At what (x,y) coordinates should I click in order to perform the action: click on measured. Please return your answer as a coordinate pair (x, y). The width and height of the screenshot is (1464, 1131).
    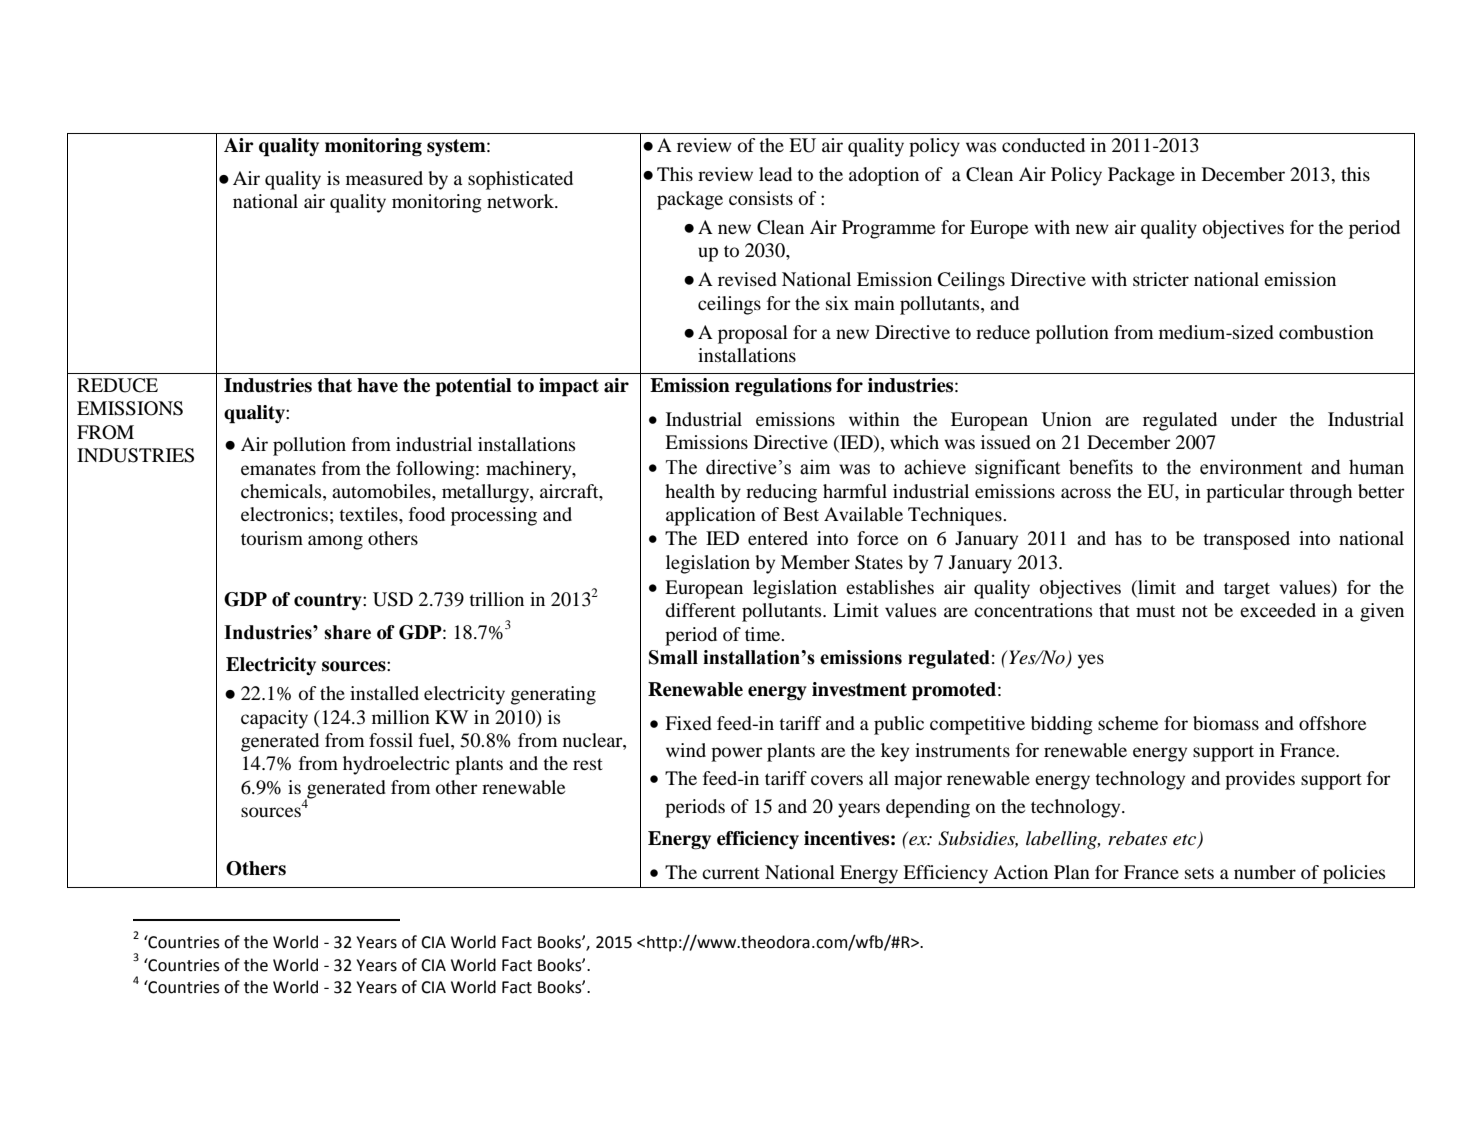
    Looking at the image, I should click on (384, 178).
